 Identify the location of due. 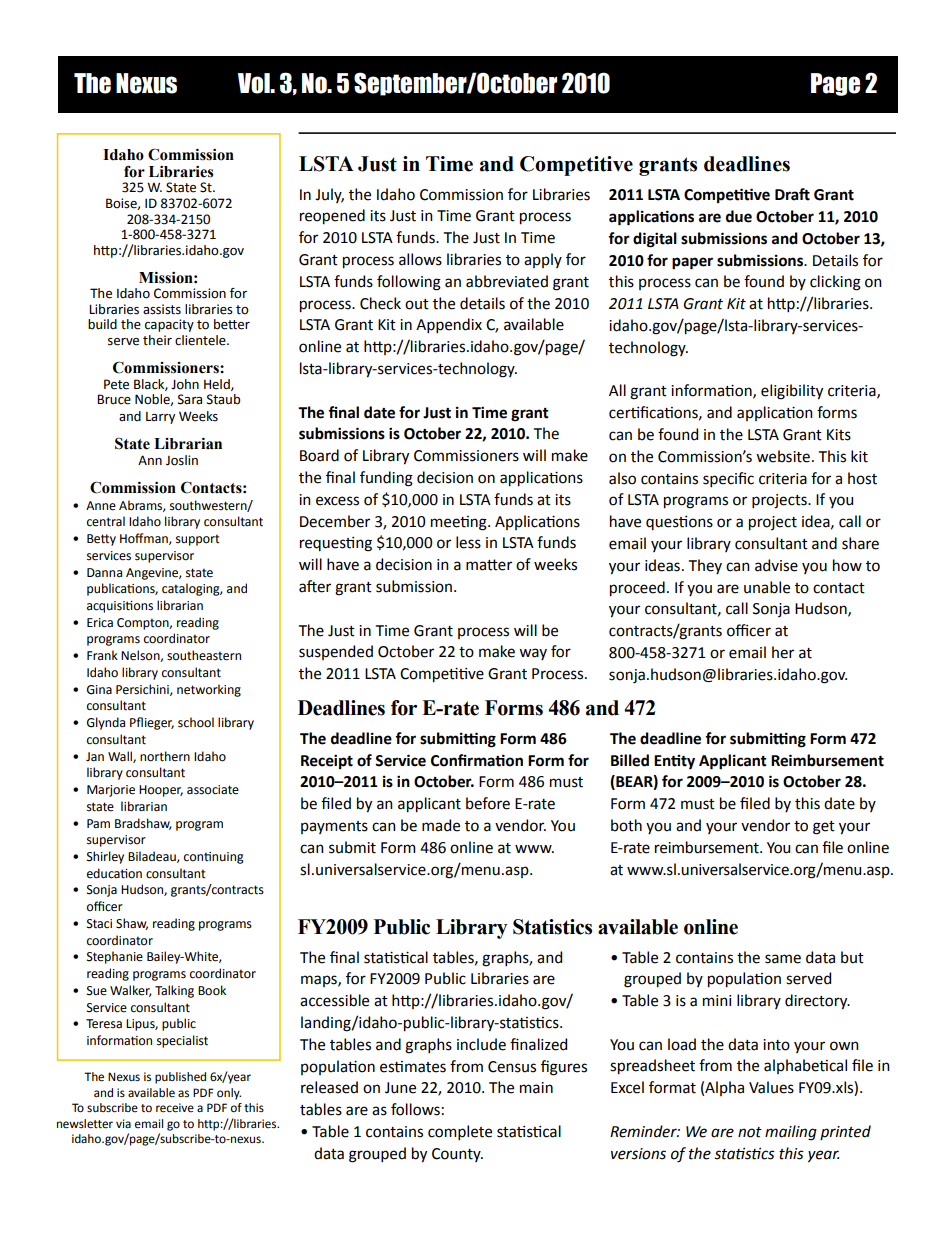
(739, 216).
